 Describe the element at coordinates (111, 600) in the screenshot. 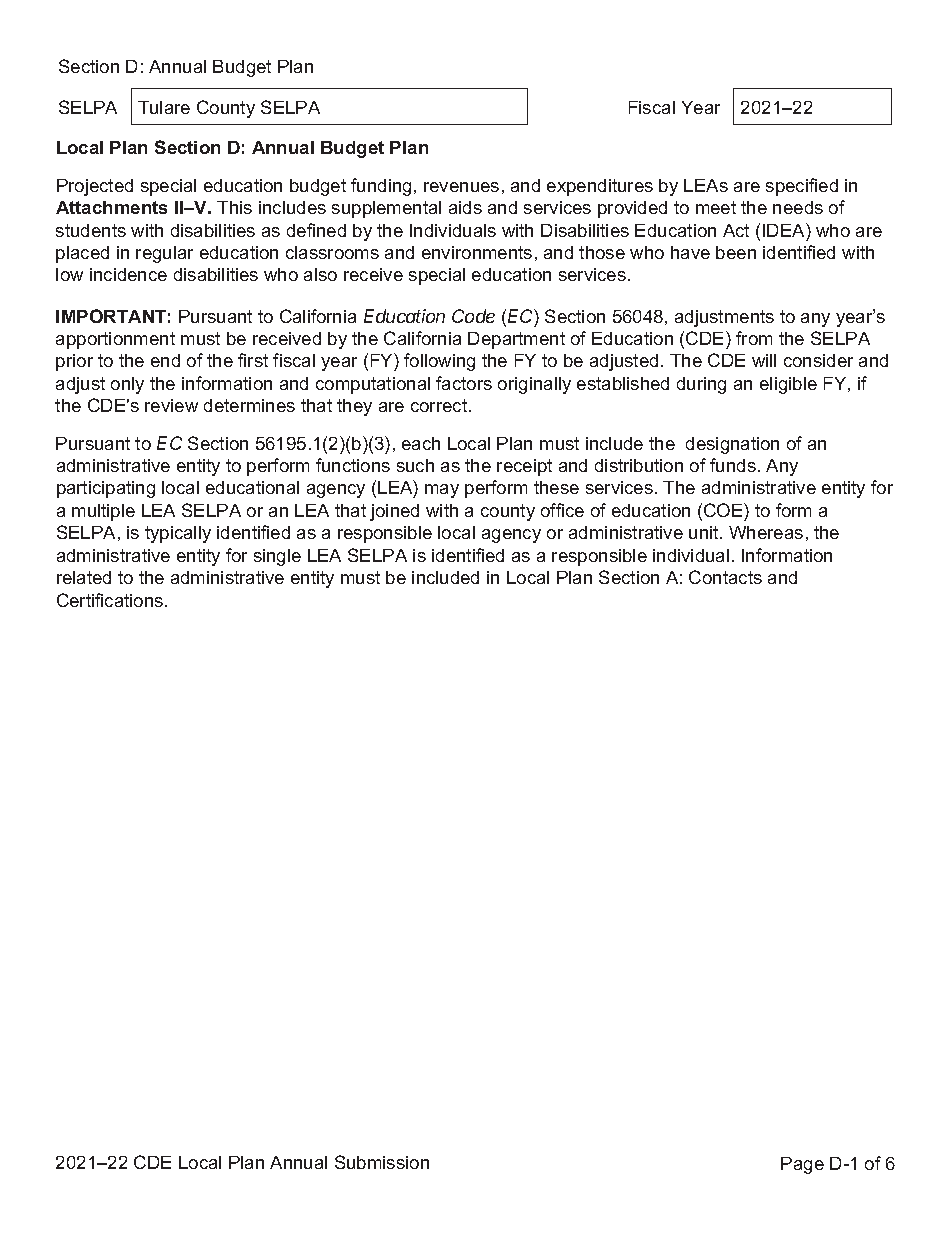

I see `Certifications` at that location.
